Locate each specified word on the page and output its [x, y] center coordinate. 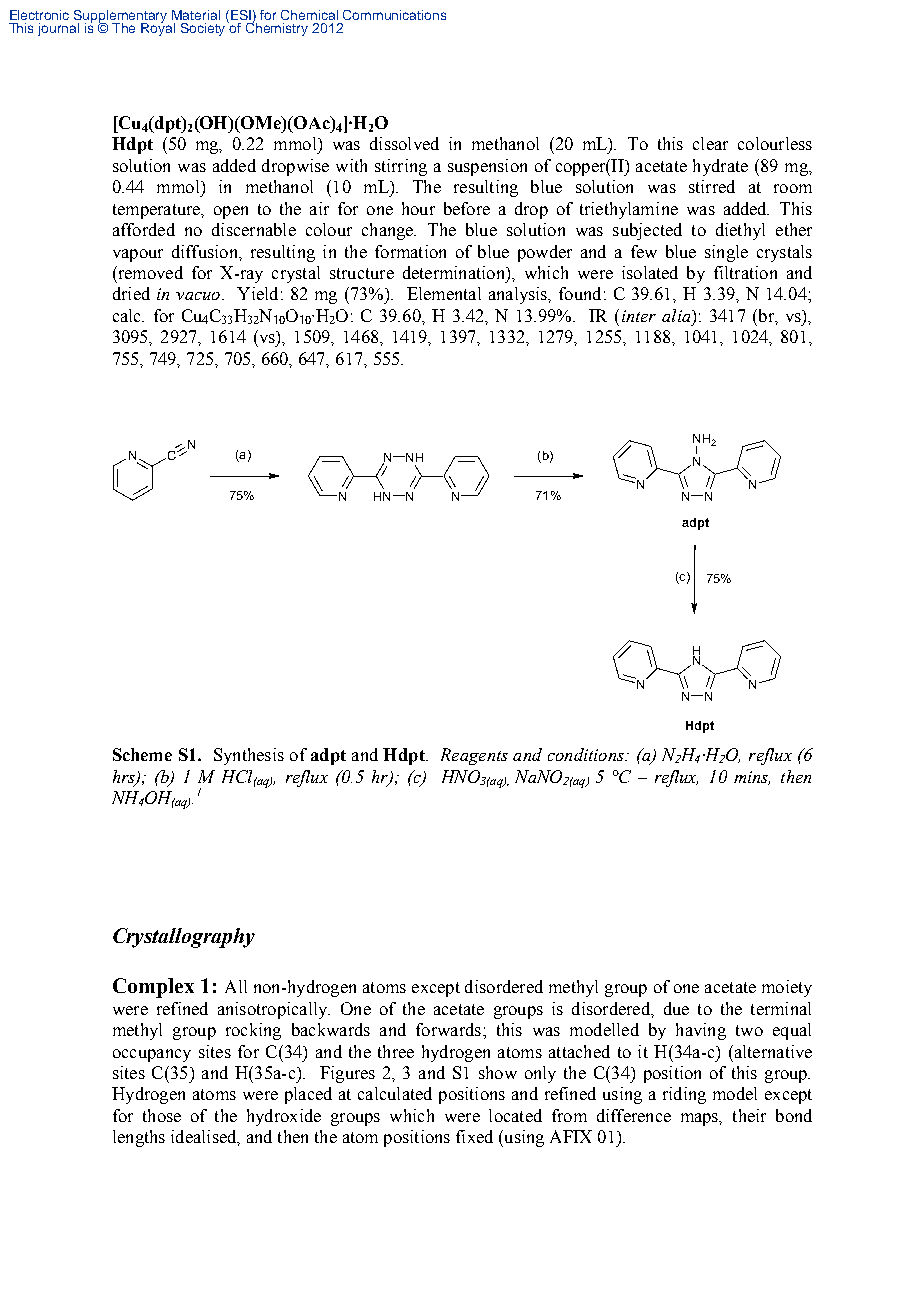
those [162, 1115]
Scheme [142, 754]
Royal [158, 28]
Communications [394, 15]
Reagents [474, 756]
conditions [587, 754]
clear [710, 143]
